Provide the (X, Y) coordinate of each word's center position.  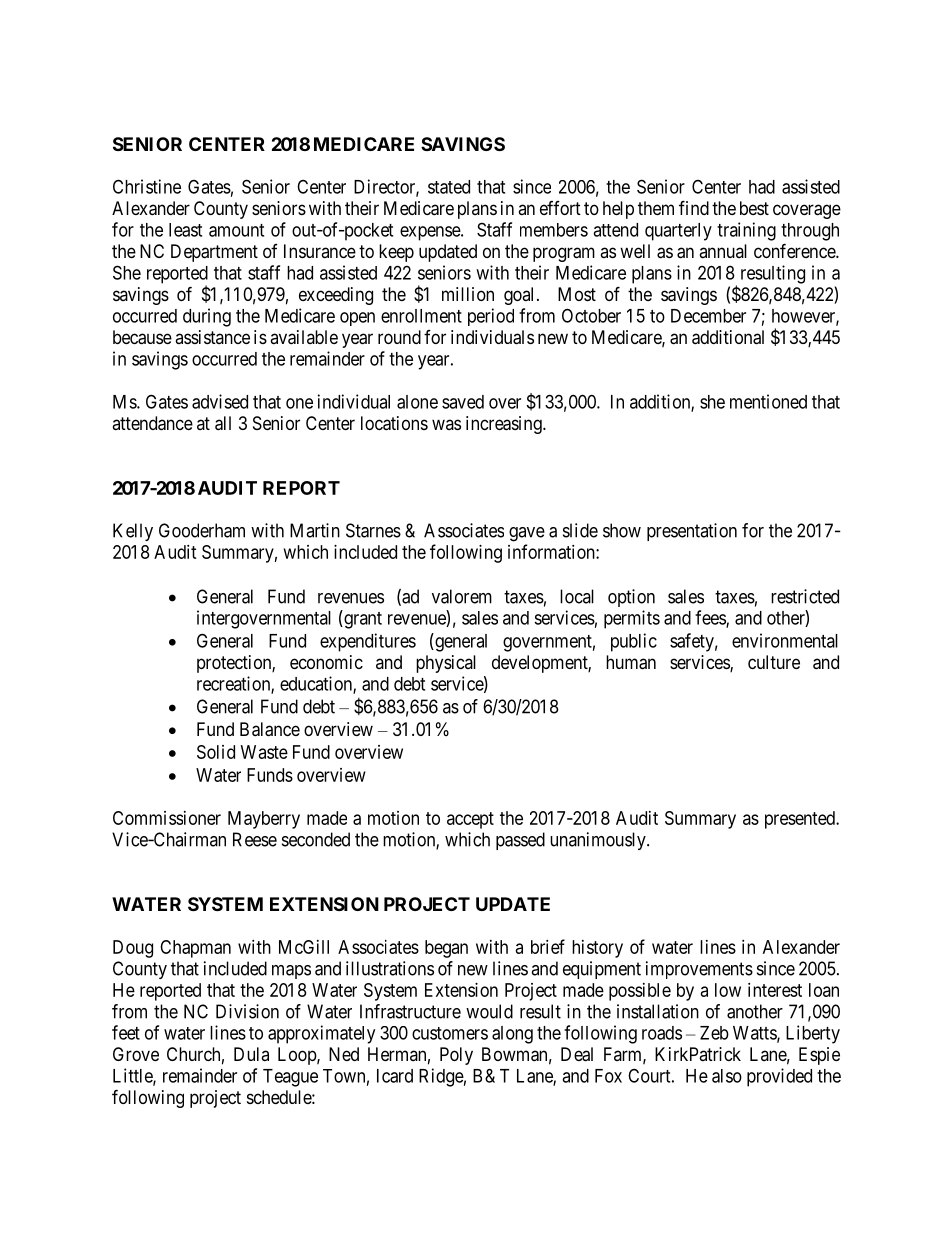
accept (470, 820)
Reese (255, 839)
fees (711, 618)
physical (446, 664)
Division (247, 1011)
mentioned (768, 401)
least (185, 230)
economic (326, 662)
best (754, 208)
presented (801, 820)
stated (449, 187)
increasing (505, 425)
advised (220, 401)
